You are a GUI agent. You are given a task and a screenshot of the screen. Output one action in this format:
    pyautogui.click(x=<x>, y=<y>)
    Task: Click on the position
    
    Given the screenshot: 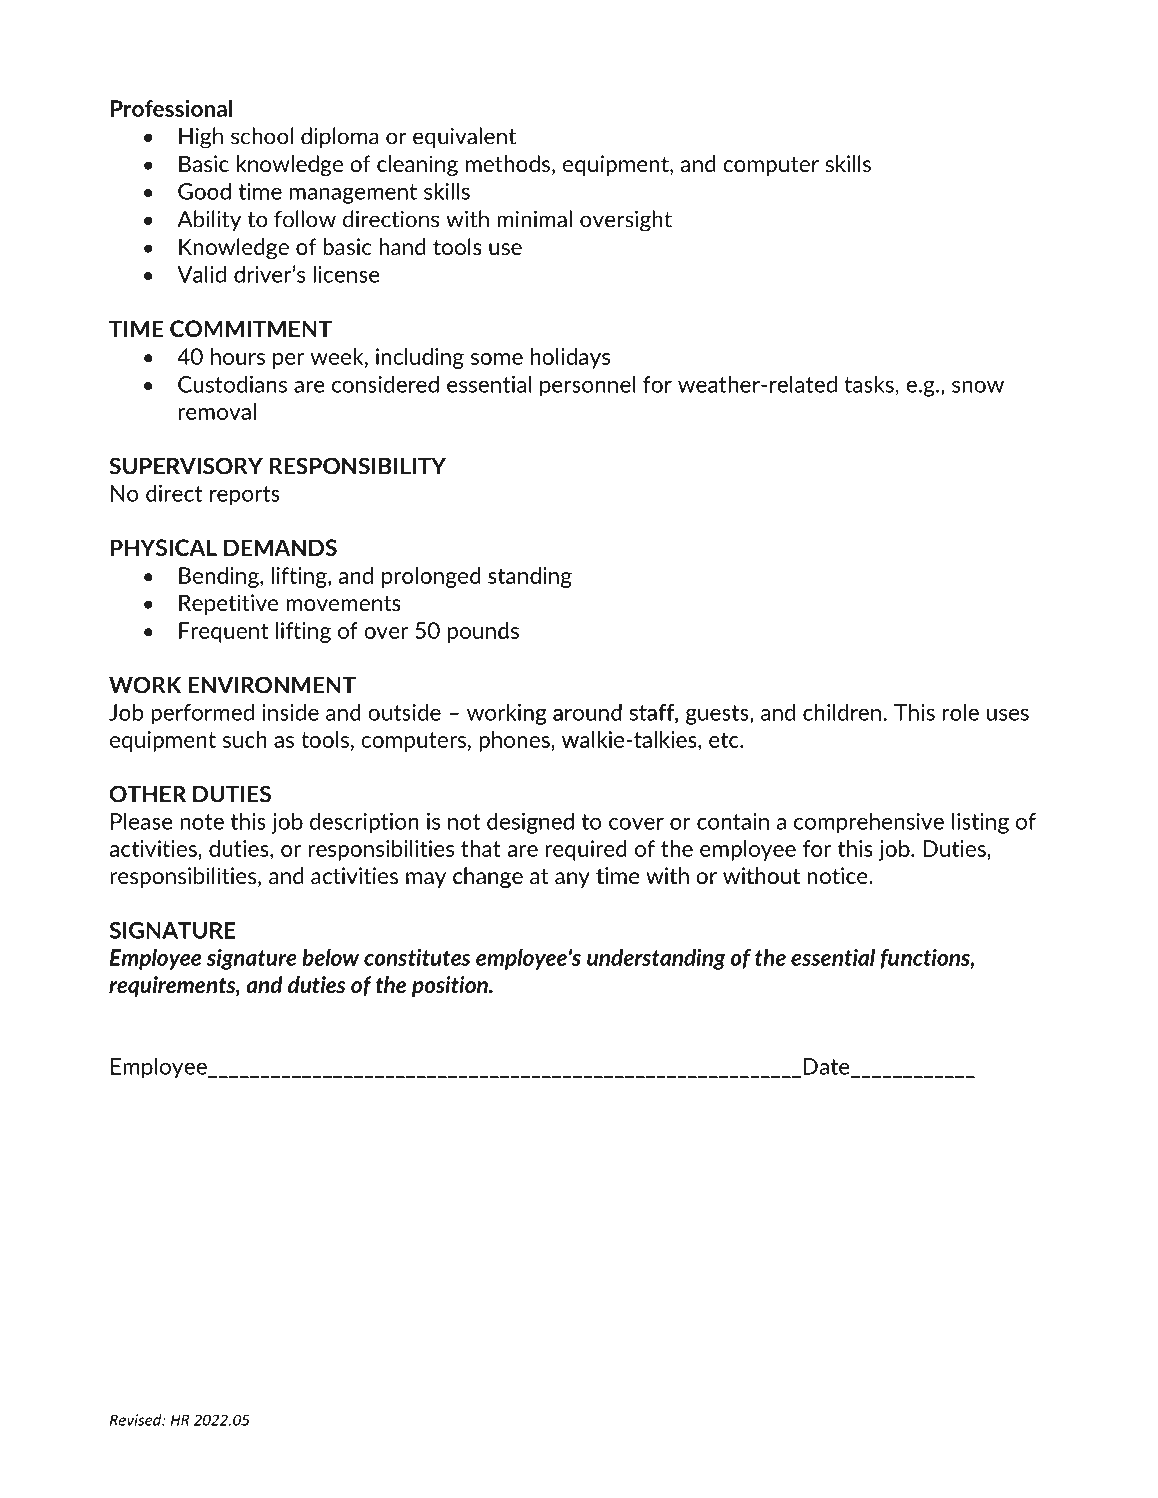 What is the action you would take?
    pyautogui.click(x=451, y=986)
